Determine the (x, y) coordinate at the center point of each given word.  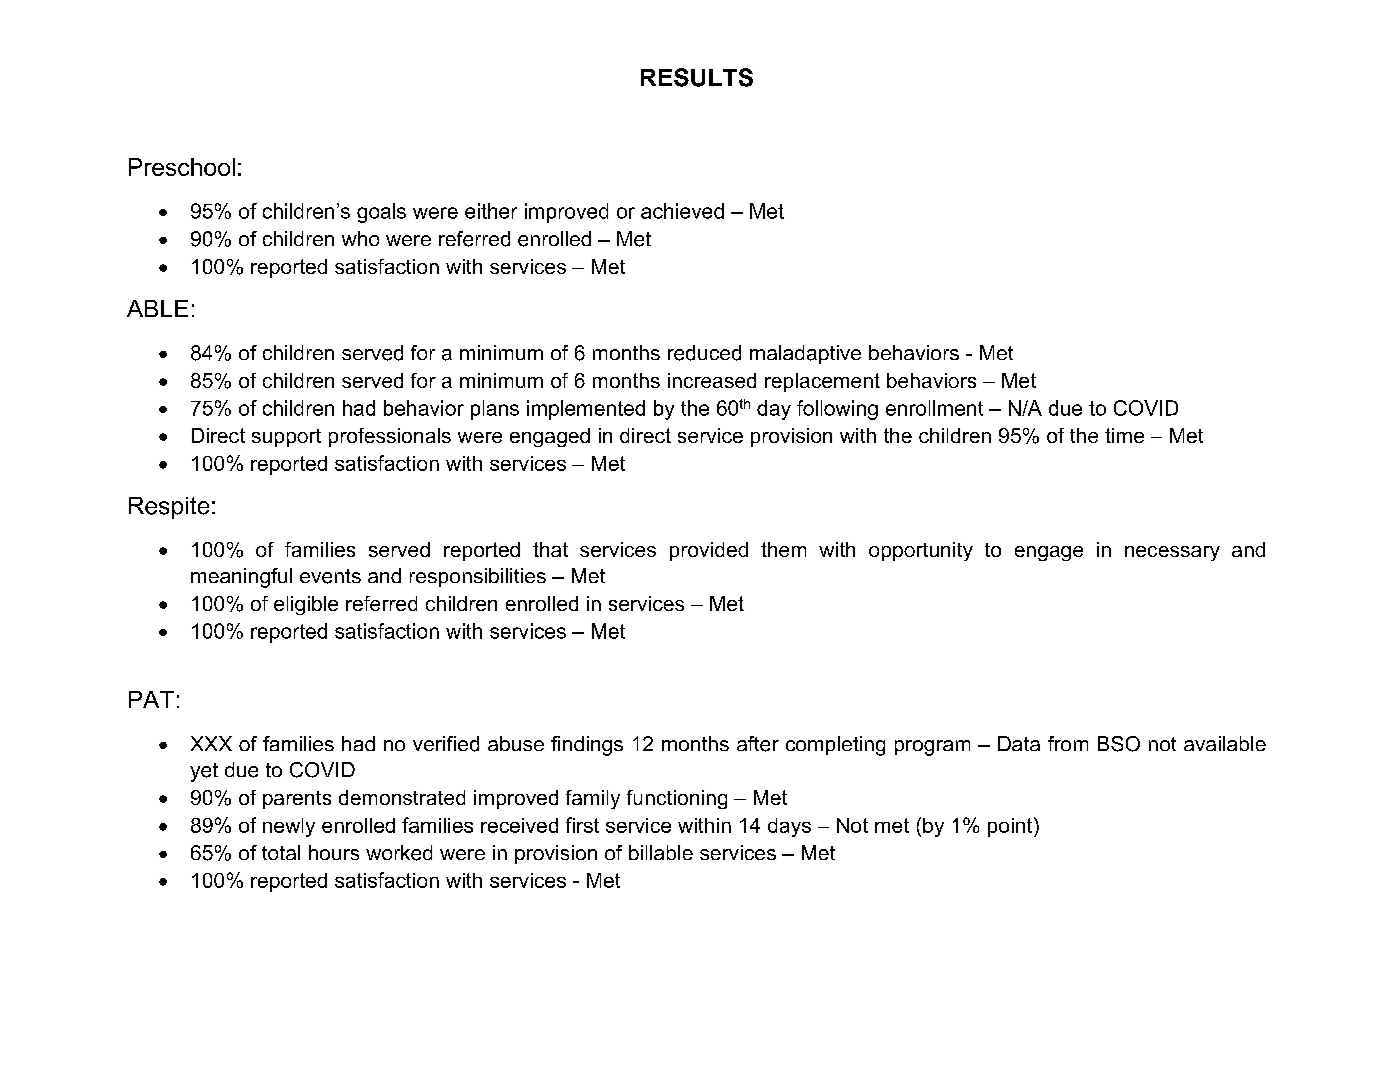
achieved (682, 211)
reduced (704, 353)
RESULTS (697, 77)
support (286, 438)
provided (709, 551)
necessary (1172, 553)
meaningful (241, 578)
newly (289, 827)
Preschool (182, 167)
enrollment (934, 408)
